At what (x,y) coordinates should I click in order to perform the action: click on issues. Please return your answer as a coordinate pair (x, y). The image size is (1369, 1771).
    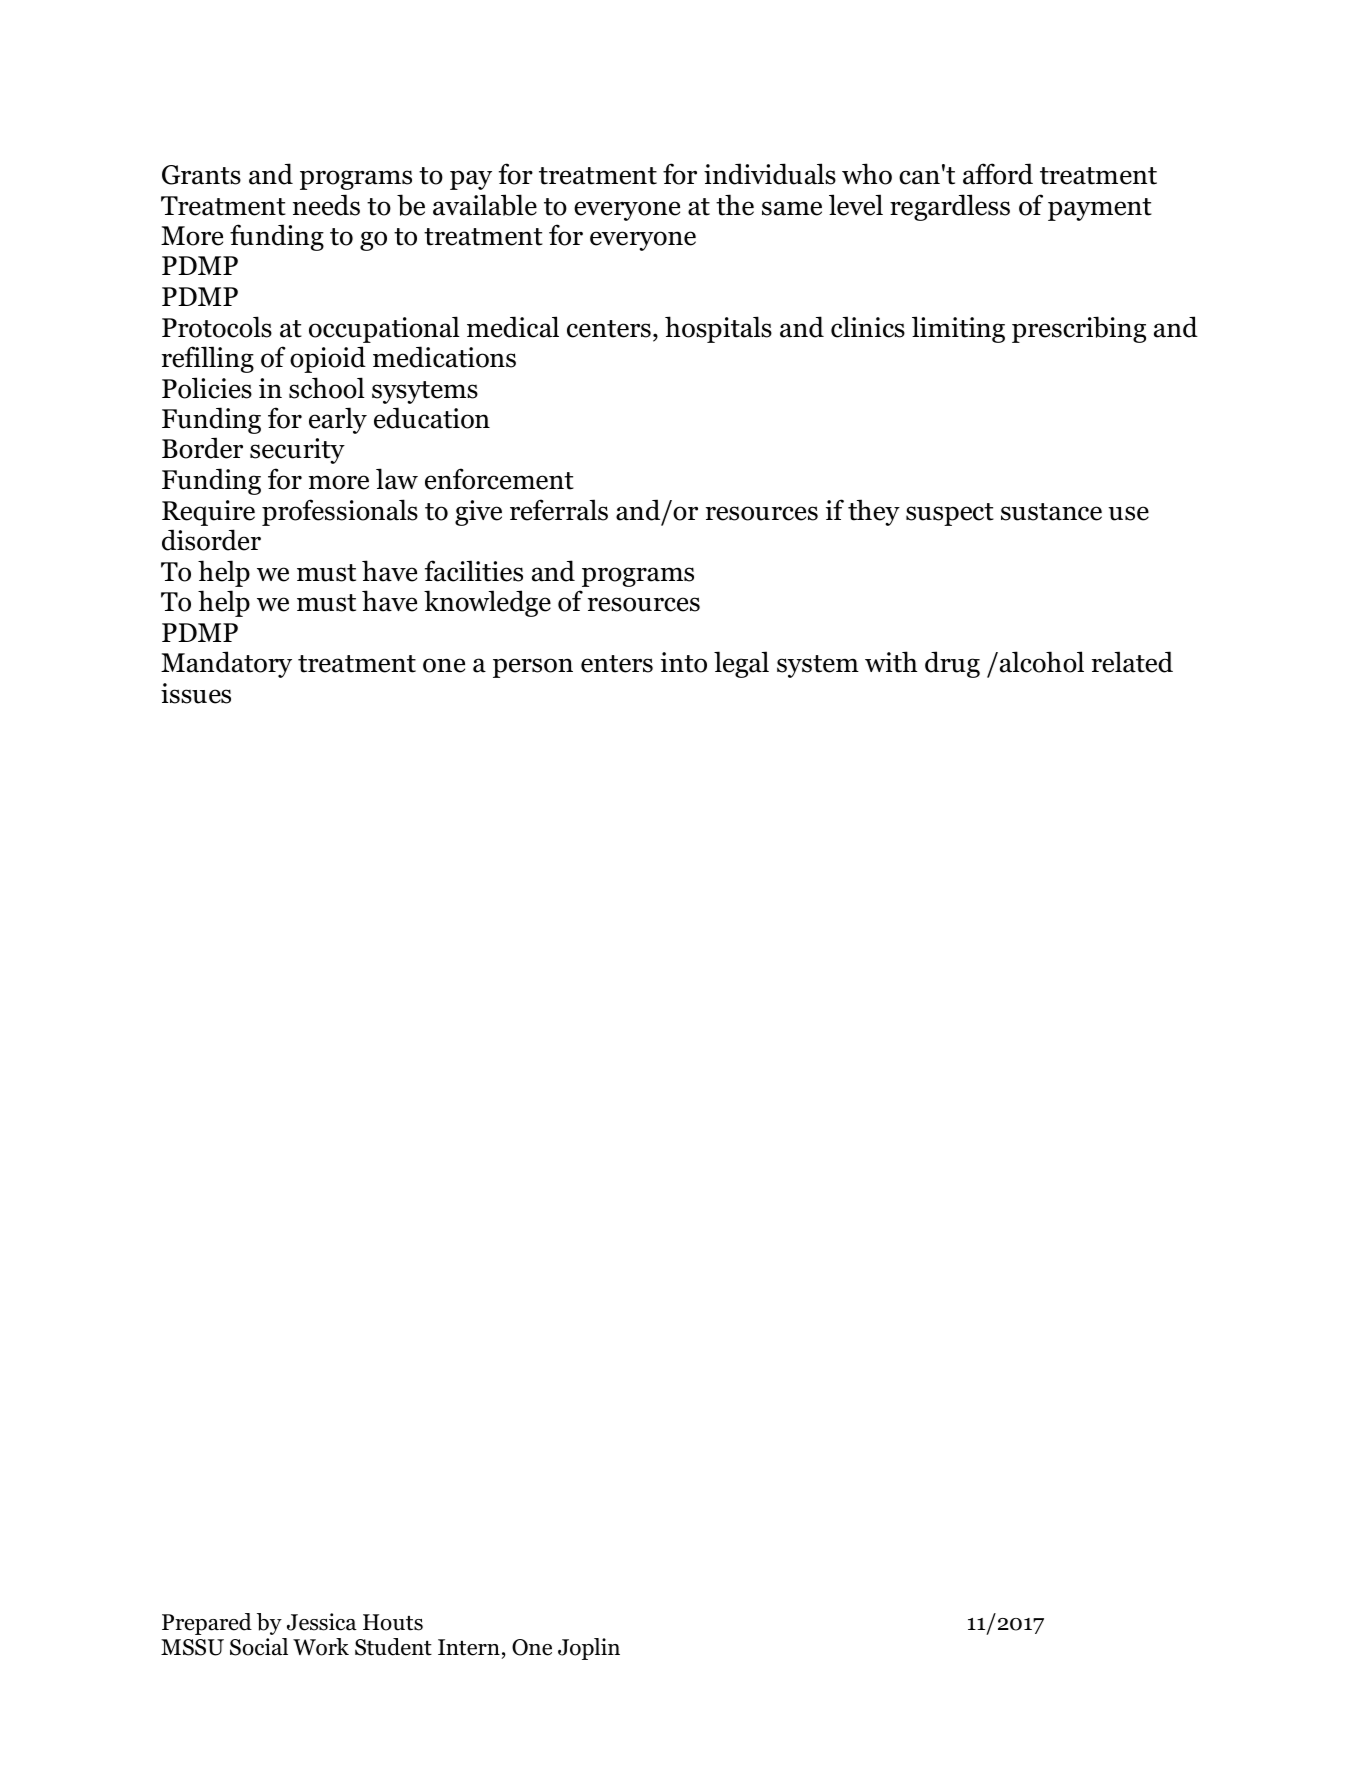
    Looking at the image, I should click on (196, 693).
